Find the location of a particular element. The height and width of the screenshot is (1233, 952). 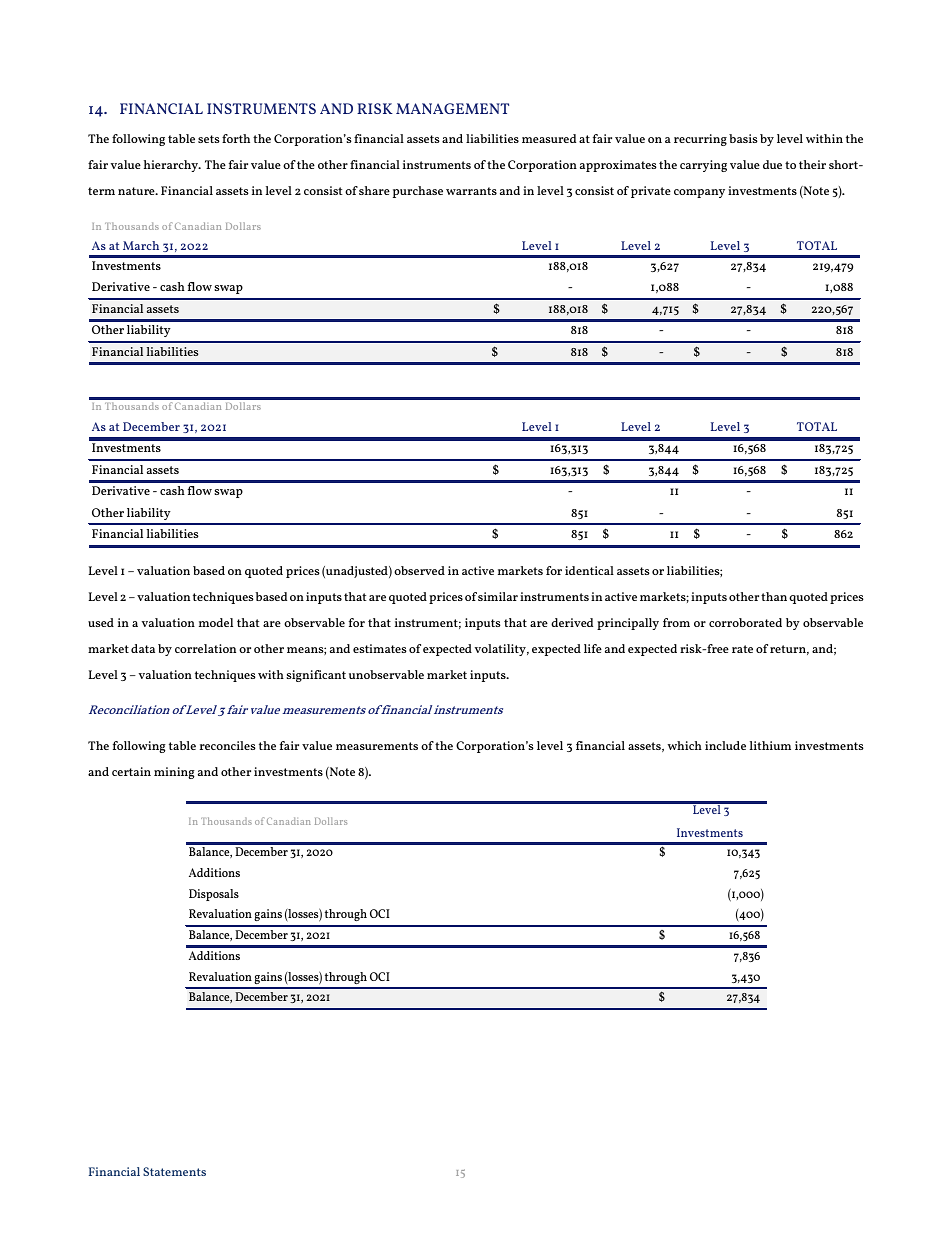

MANAGEMENT is located at coordinates (452, 108).
